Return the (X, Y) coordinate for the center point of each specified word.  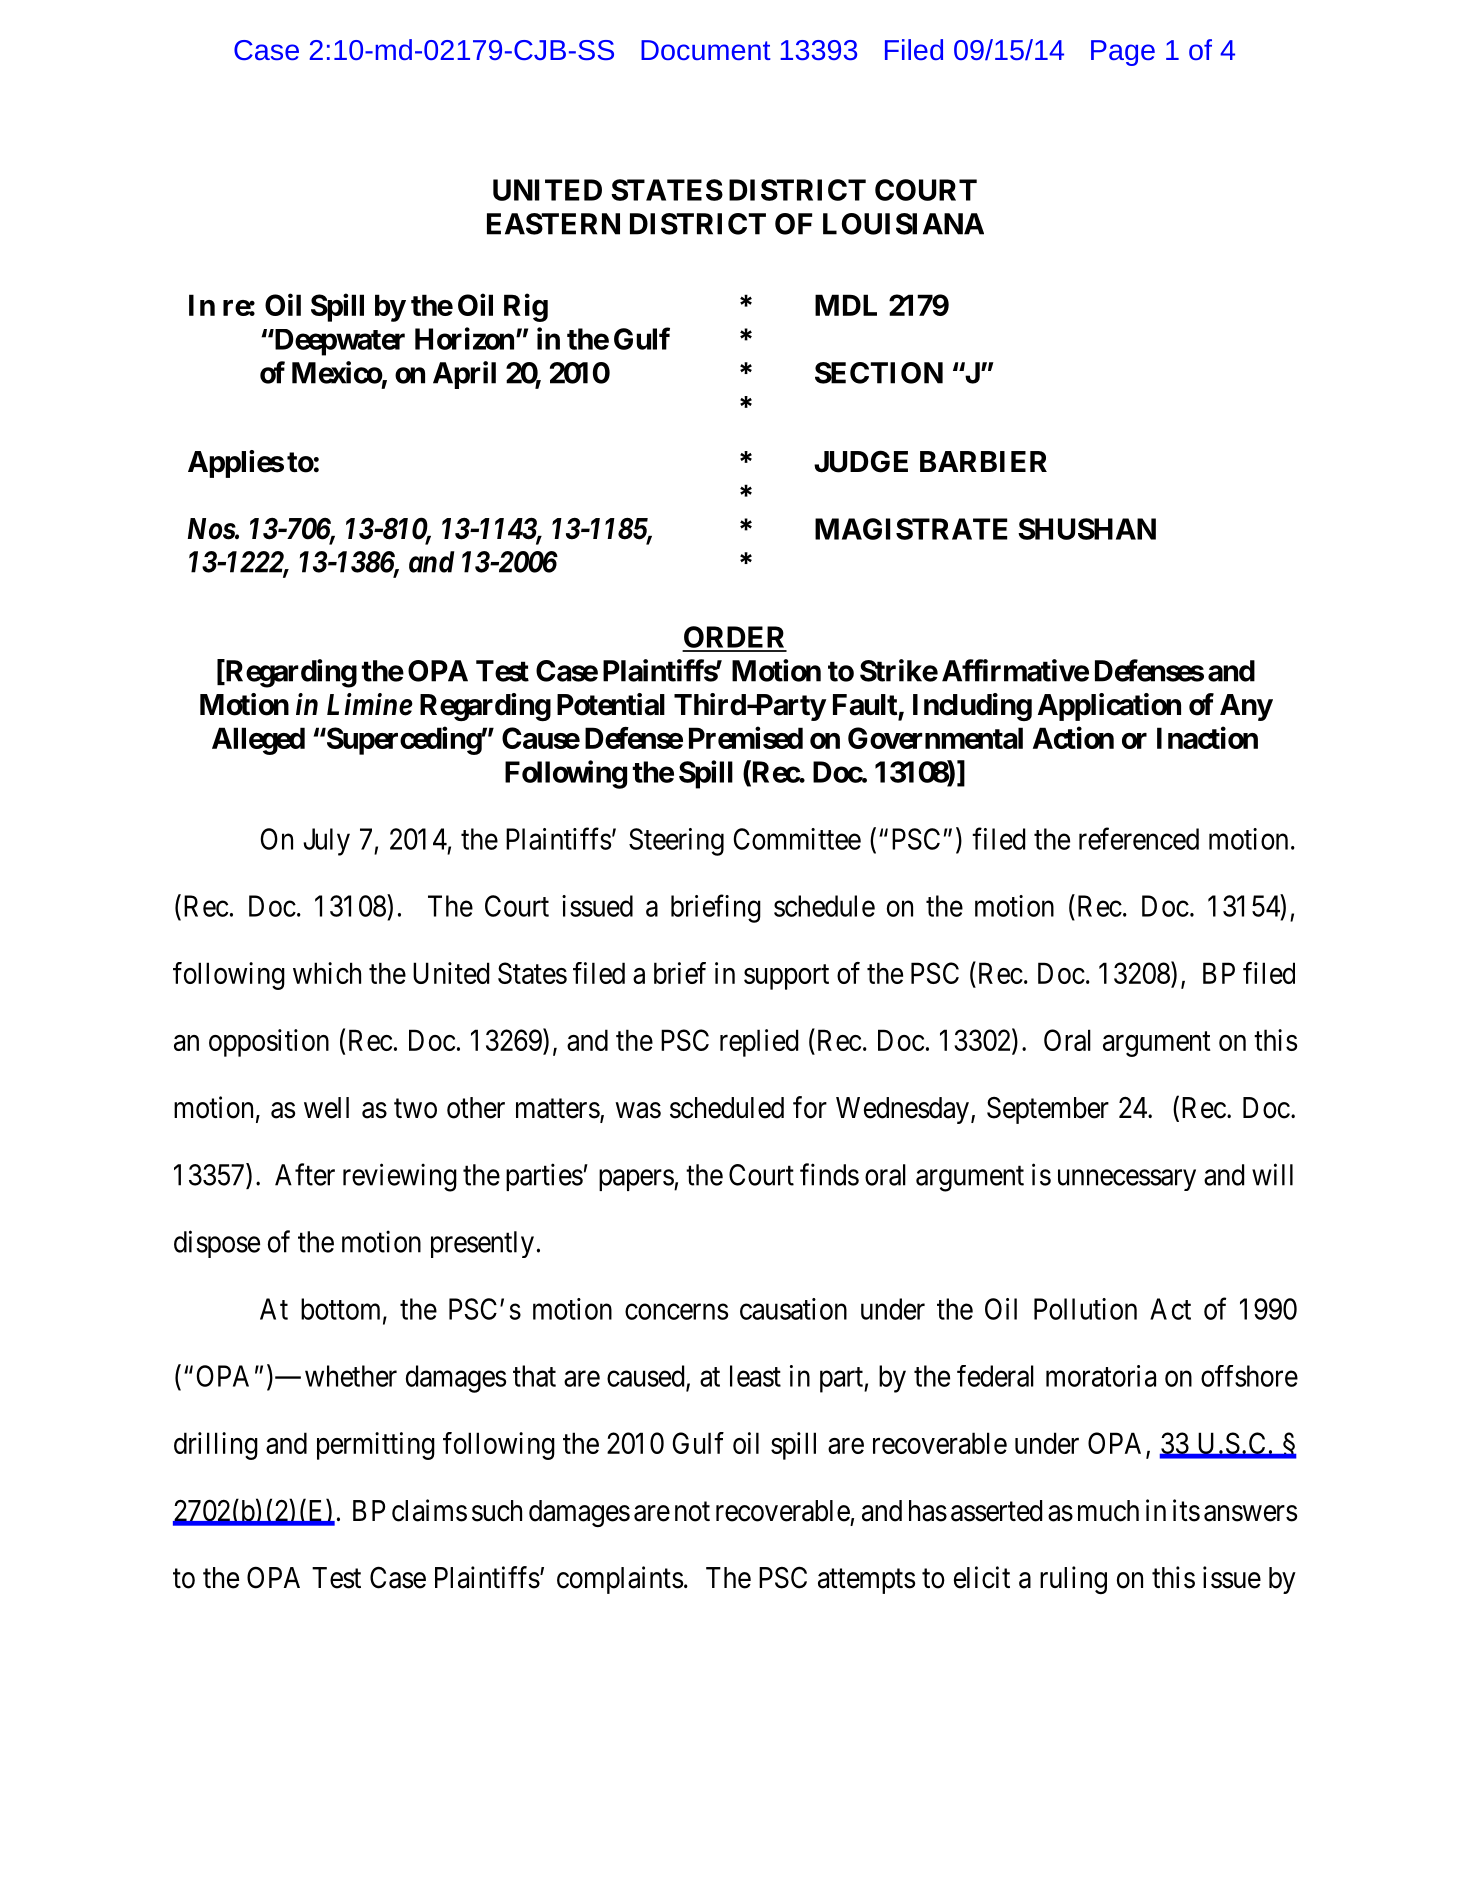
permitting (376, 1446)
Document (705, 50)
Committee (797, 839)
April (464, 375)
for (810, 1107)
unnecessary (1127, 1180)
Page (1123, 53)
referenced (1139, 838)
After (305, 1174)
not (692, 1512)
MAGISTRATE (911, 529)
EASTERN (553, 224)
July (326, 842)
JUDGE (861, 461)
